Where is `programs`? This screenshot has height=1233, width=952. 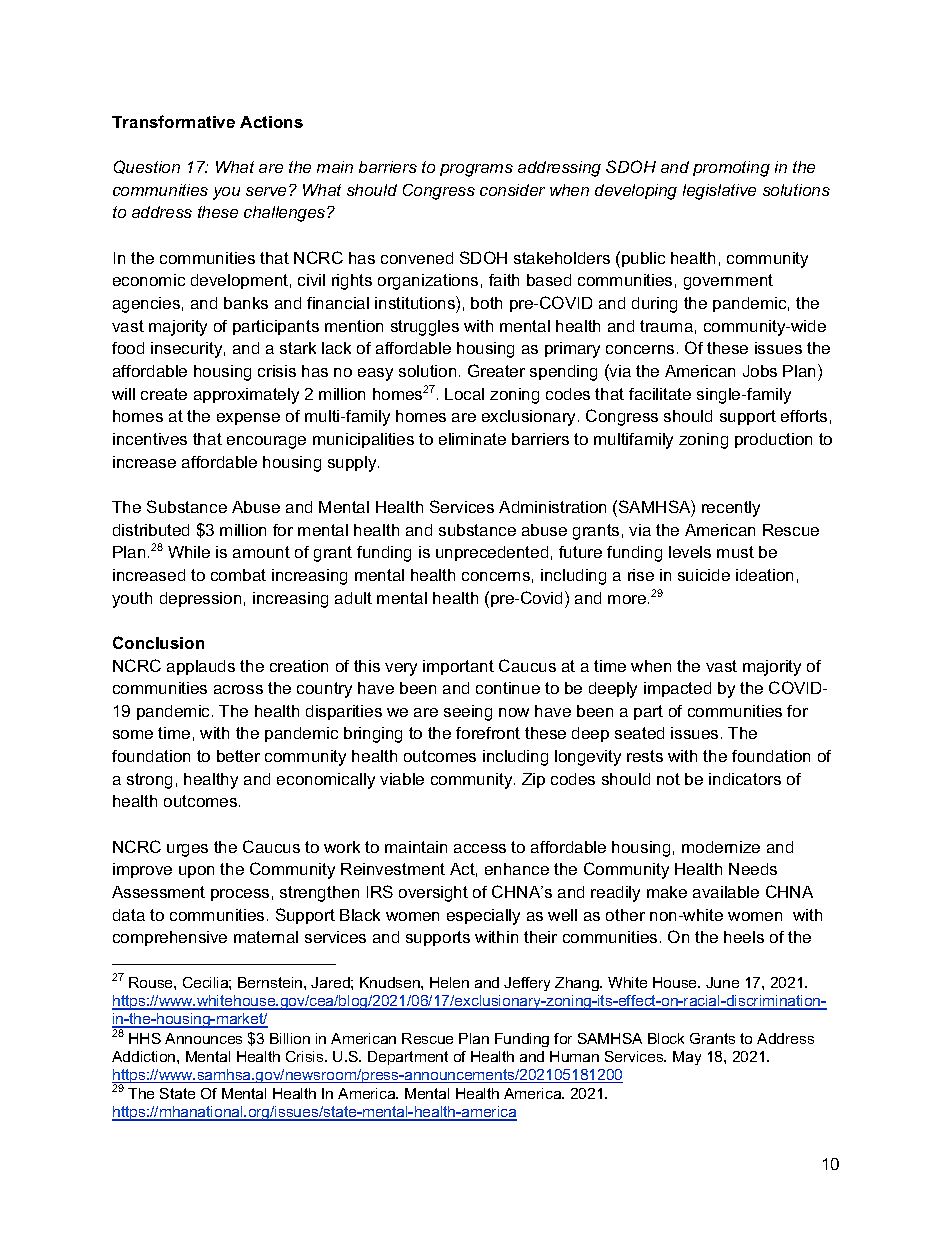
programs is located at coordinates (476, 170).
